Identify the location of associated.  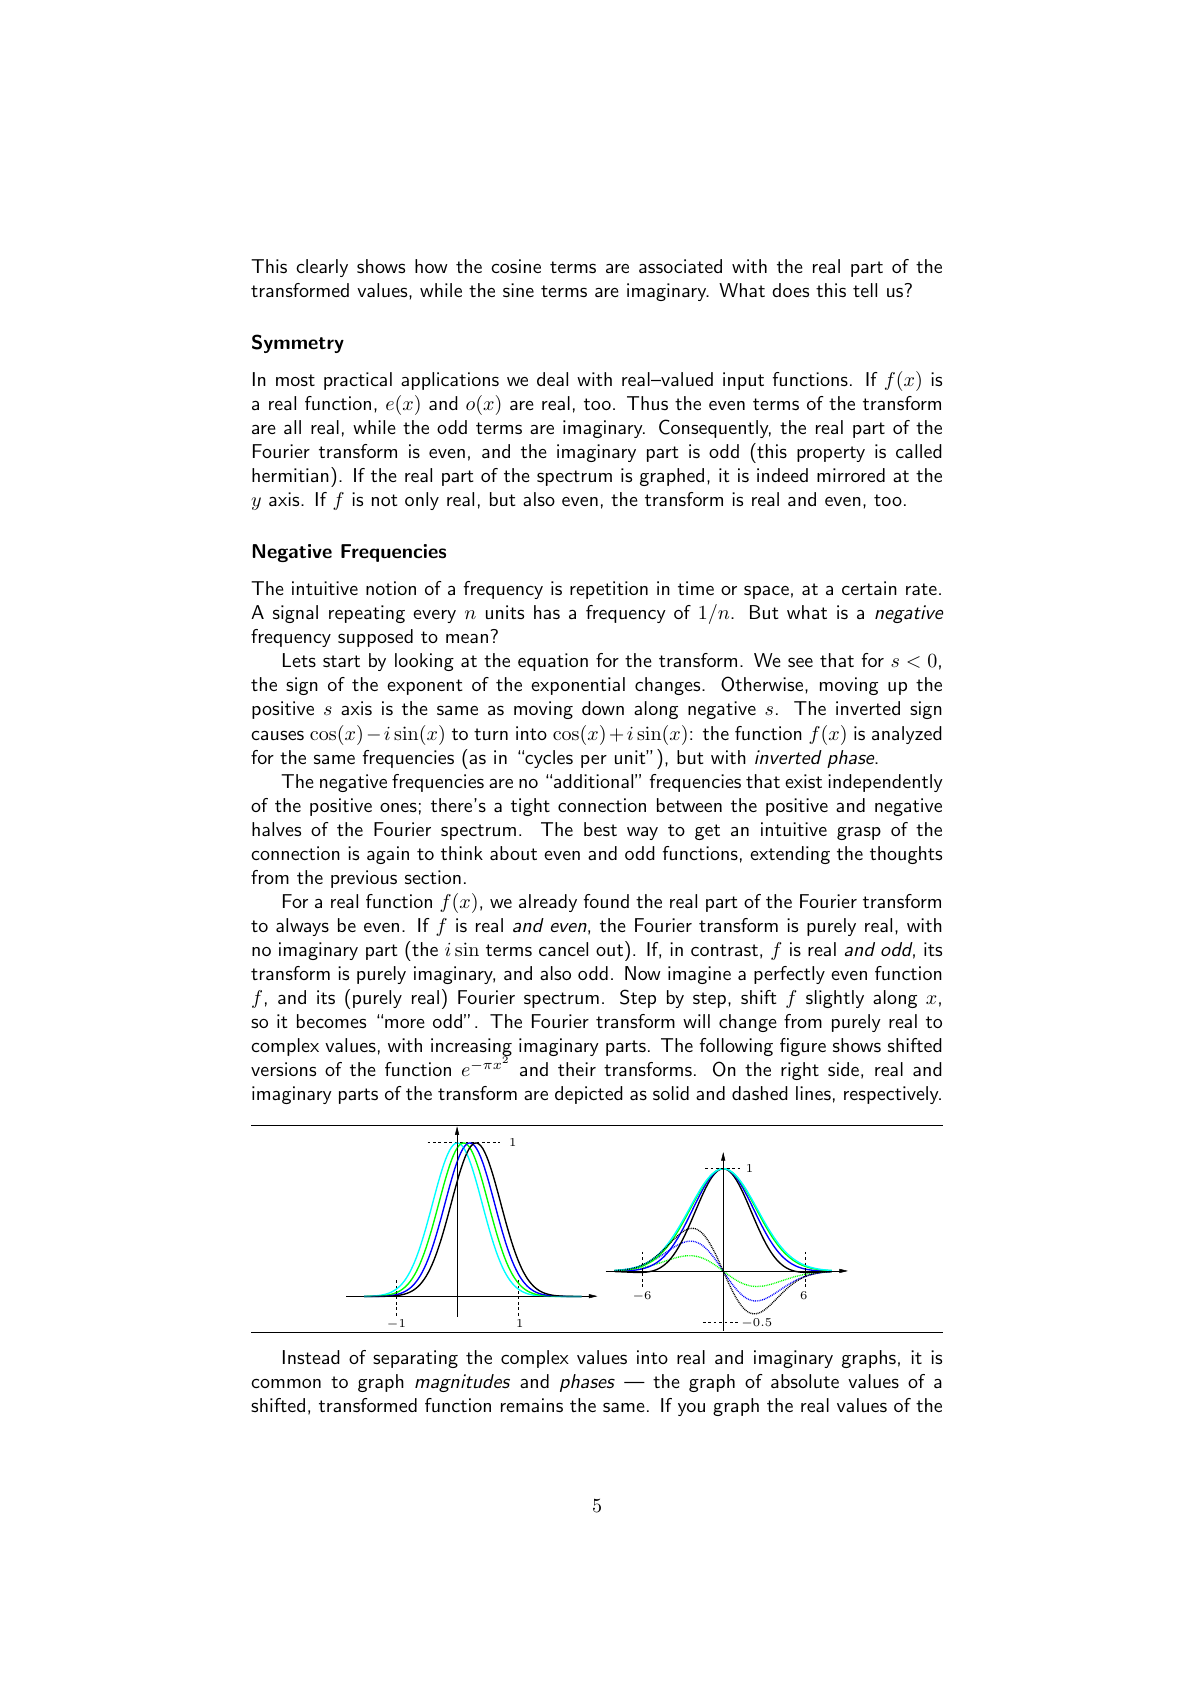
(680, 266).
